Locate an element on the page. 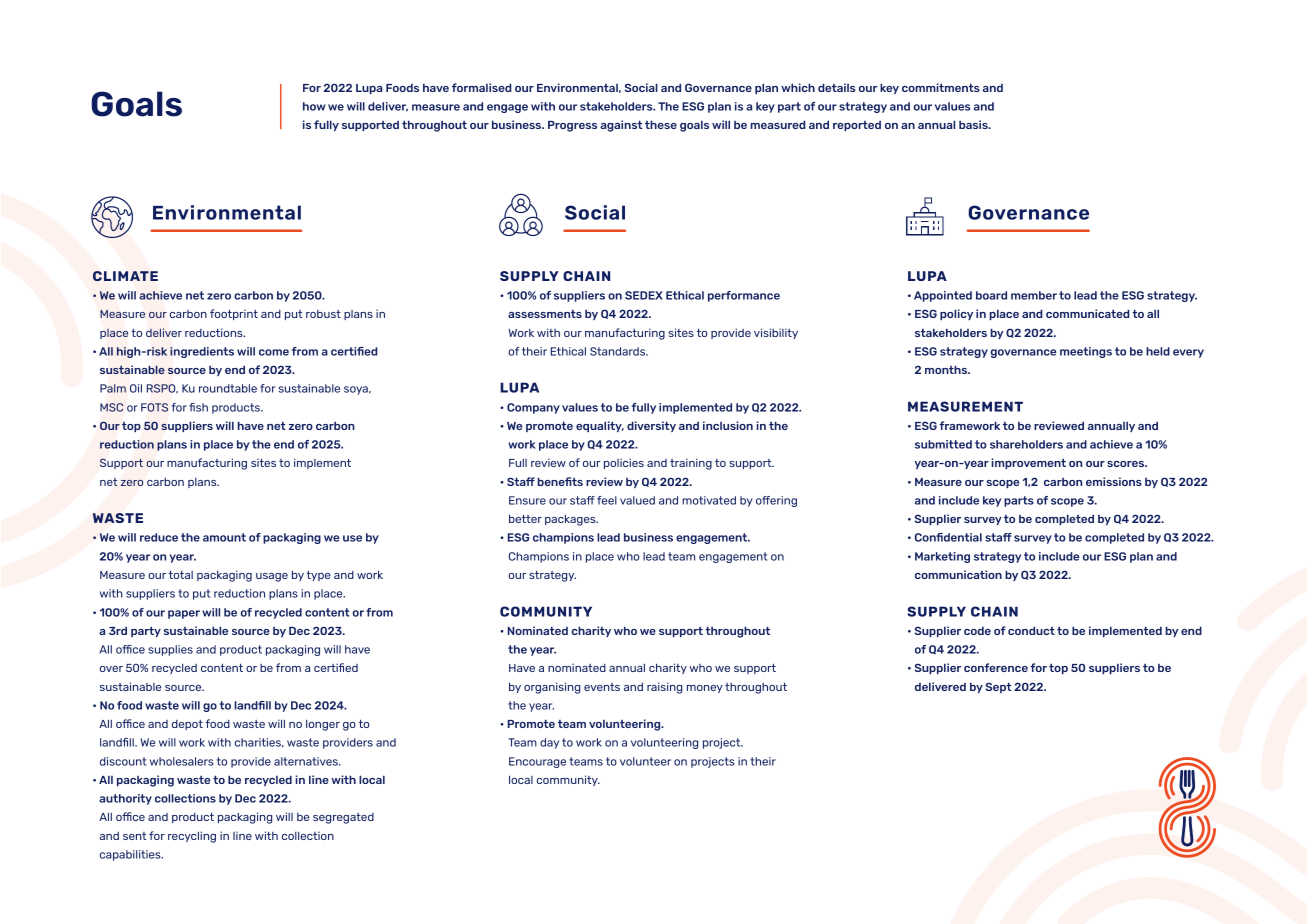 Image resolution: width=1308 pixels, height=924 pixels. footprint is located at coordinates (234, 314).
